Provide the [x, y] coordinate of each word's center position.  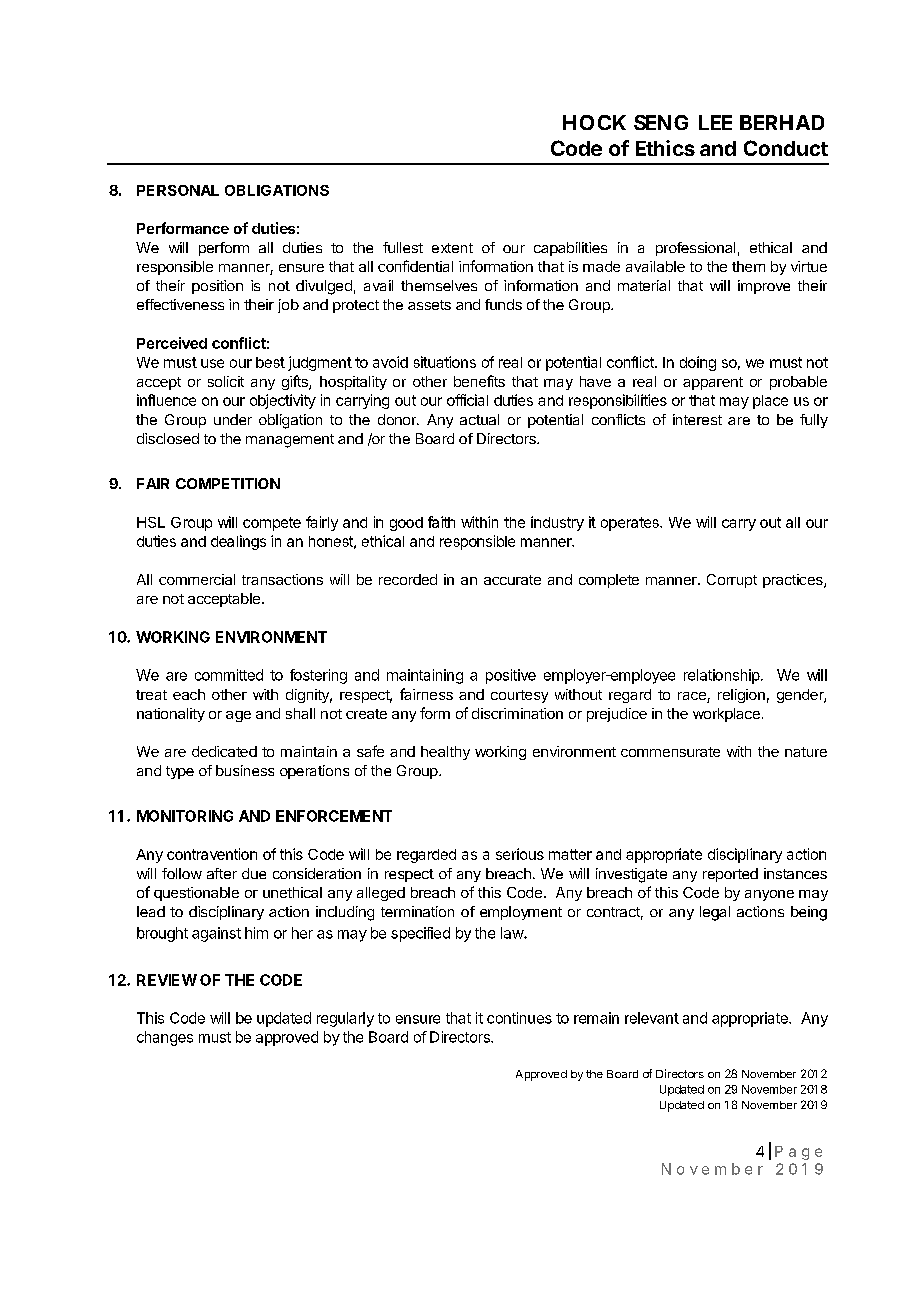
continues [519, 1018]
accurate [512, 580]
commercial [197, 579]
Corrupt [732, 581]
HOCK [594, 122]
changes [165, 1038]
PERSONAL [178, 190]
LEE [715, 122]
